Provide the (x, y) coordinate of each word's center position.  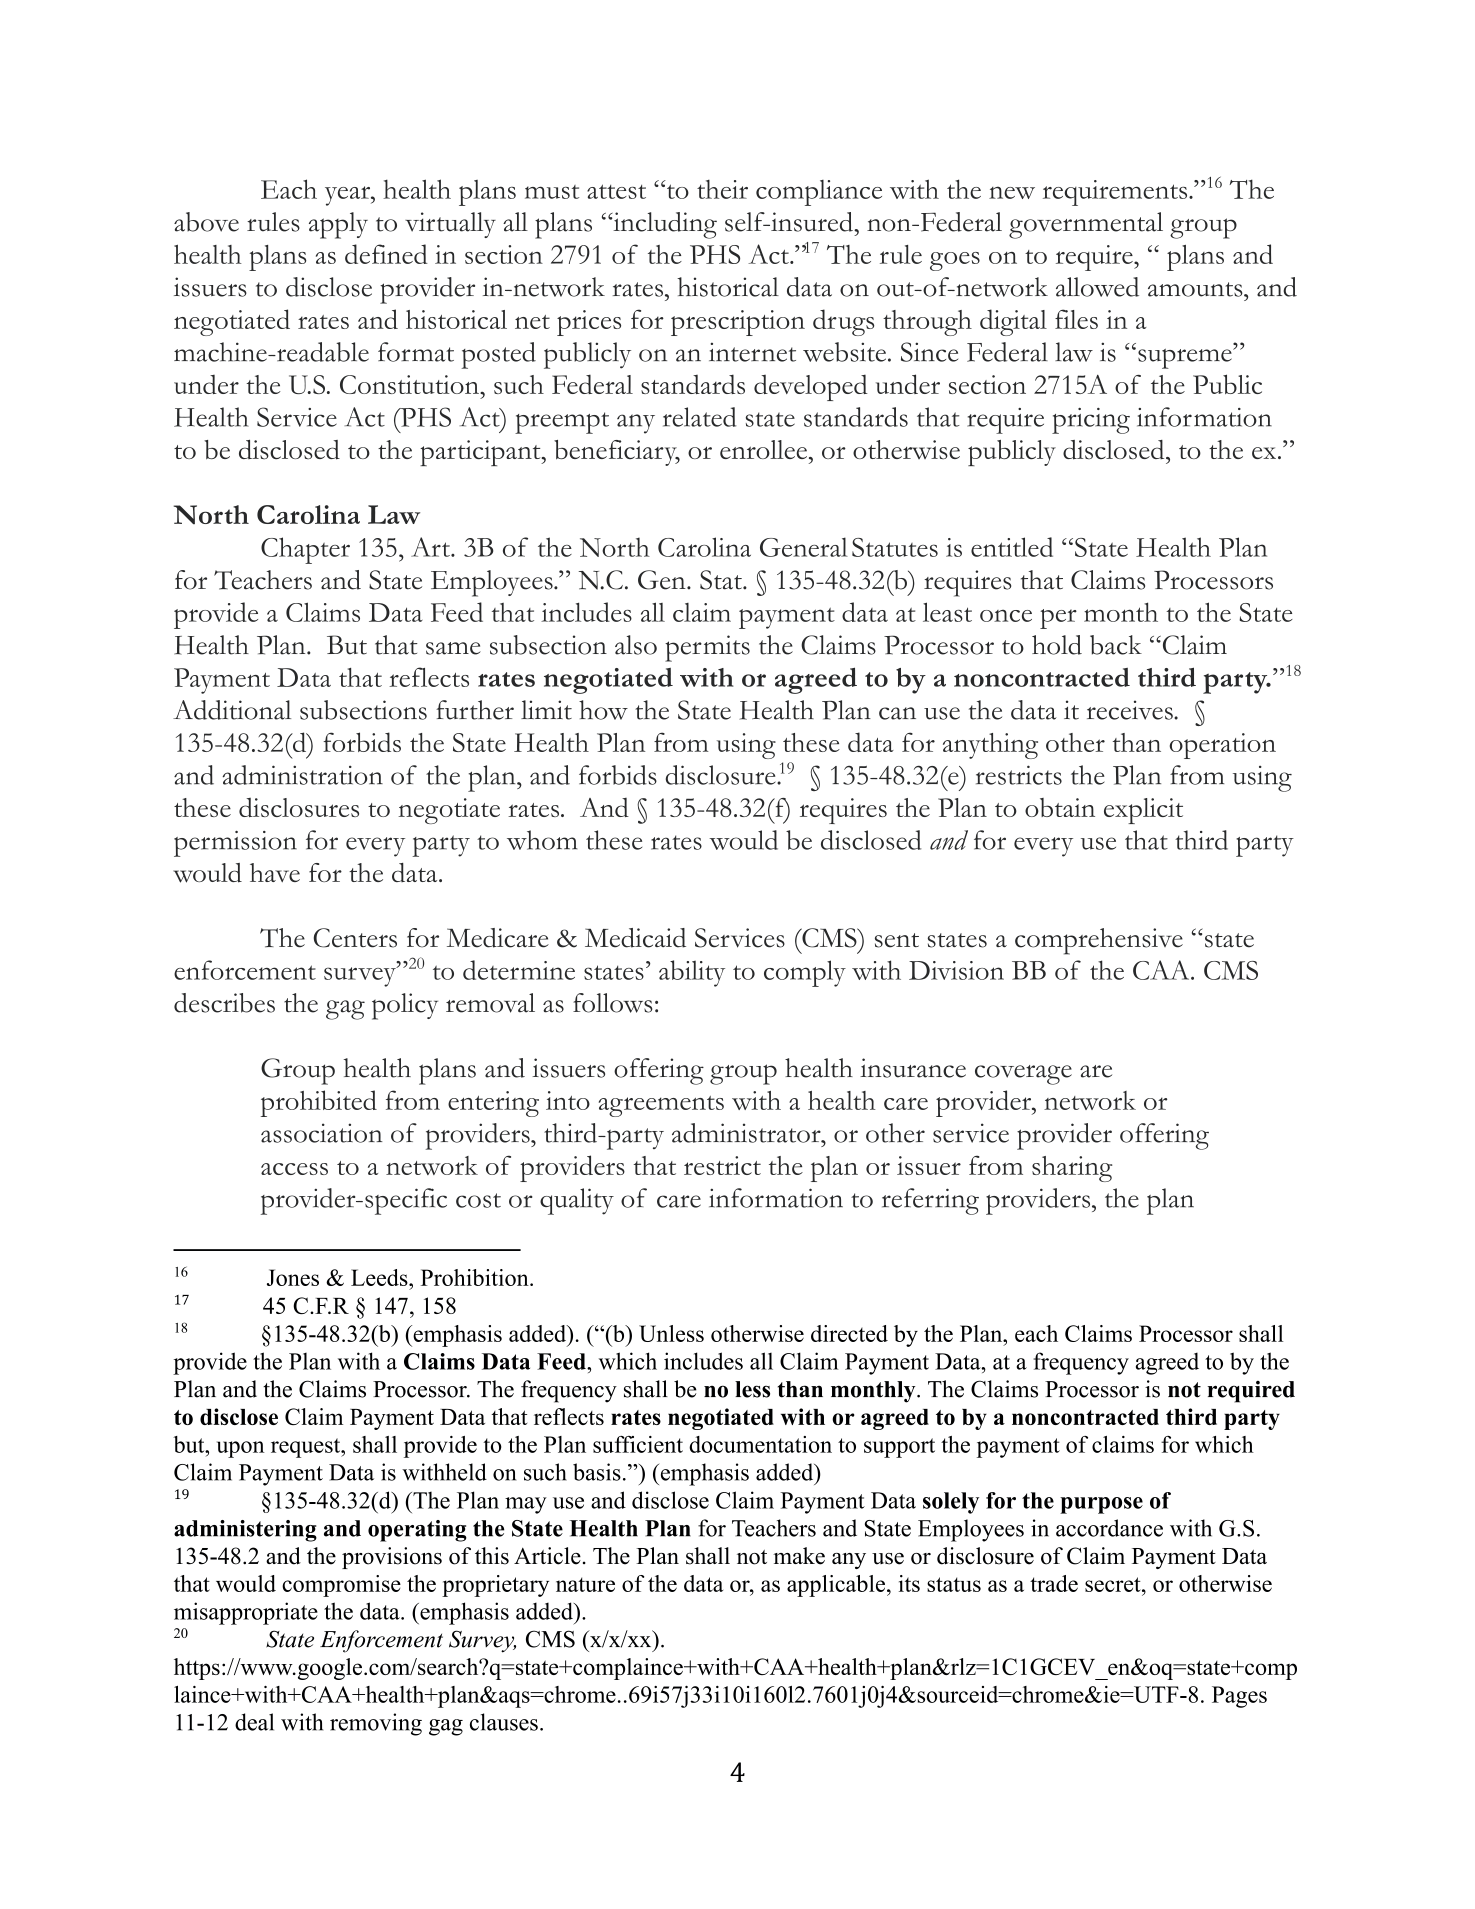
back (1116, 645)
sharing (1072, 1169)
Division (956, 970)
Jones (293, 1277)
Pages (1239, 1697)
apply (338, 225)
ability (692, 973)
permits (707, 648)
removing (376, 1724)
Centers (355, 938)
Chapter (305, 550)
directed (849, 1333)
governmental (1086, 225)
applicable (837, 1586)
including (664, 225)
